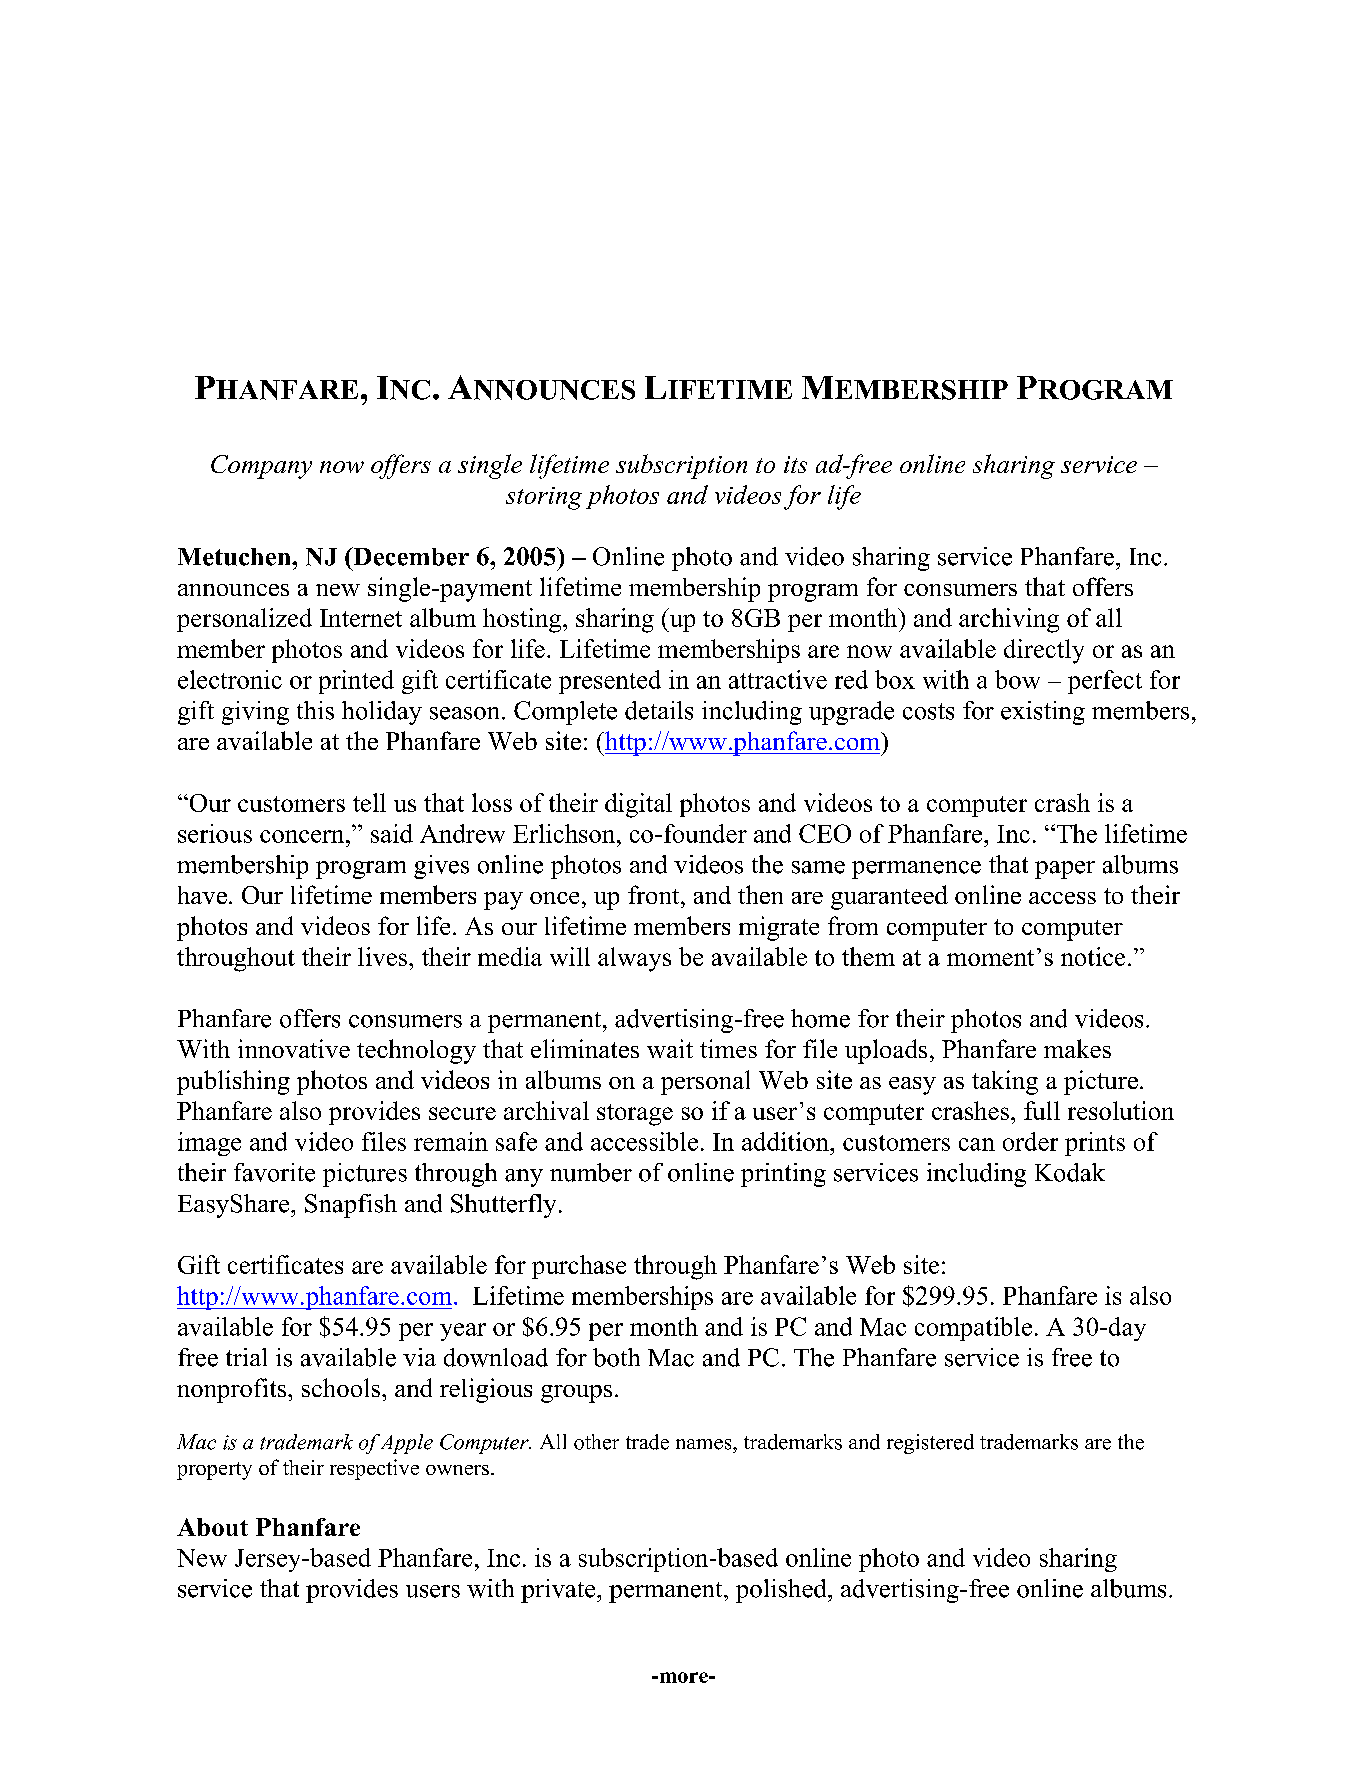 The width and height of the screenshot is (1367, 1768). I want to click on both, so click(616, 1357).
